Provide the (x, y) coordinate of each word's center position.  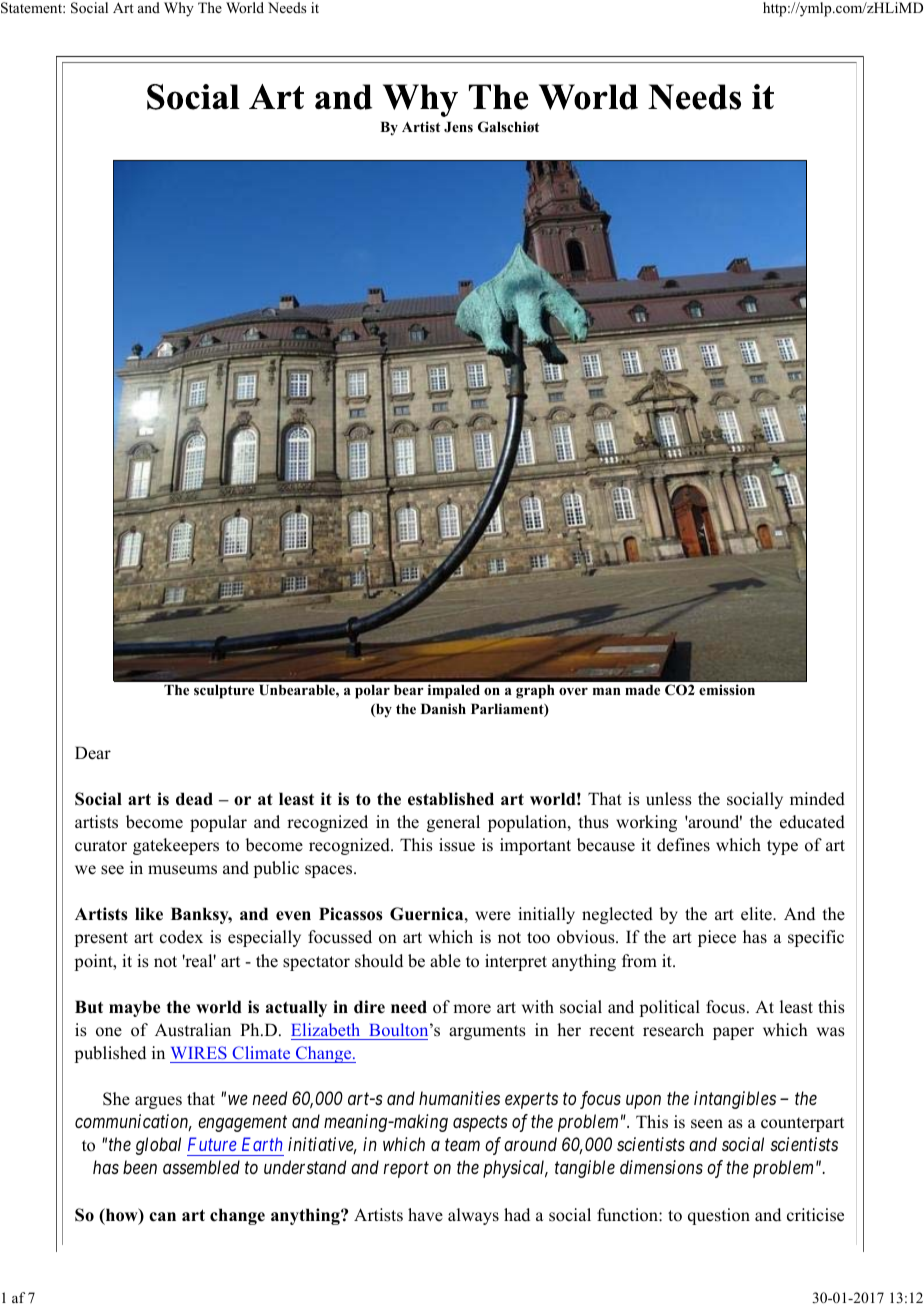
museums (182, 870)
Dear (93, 753)
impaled (454, 691)
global (158, 1146)
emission (727, 689)
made (642, 690)
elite (757, 914)
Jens (458, 127)
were (493, 916)
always (473, 1216)
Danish (443, 708)
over (573, 691)
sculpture (224, 692)
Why (179, 9)
